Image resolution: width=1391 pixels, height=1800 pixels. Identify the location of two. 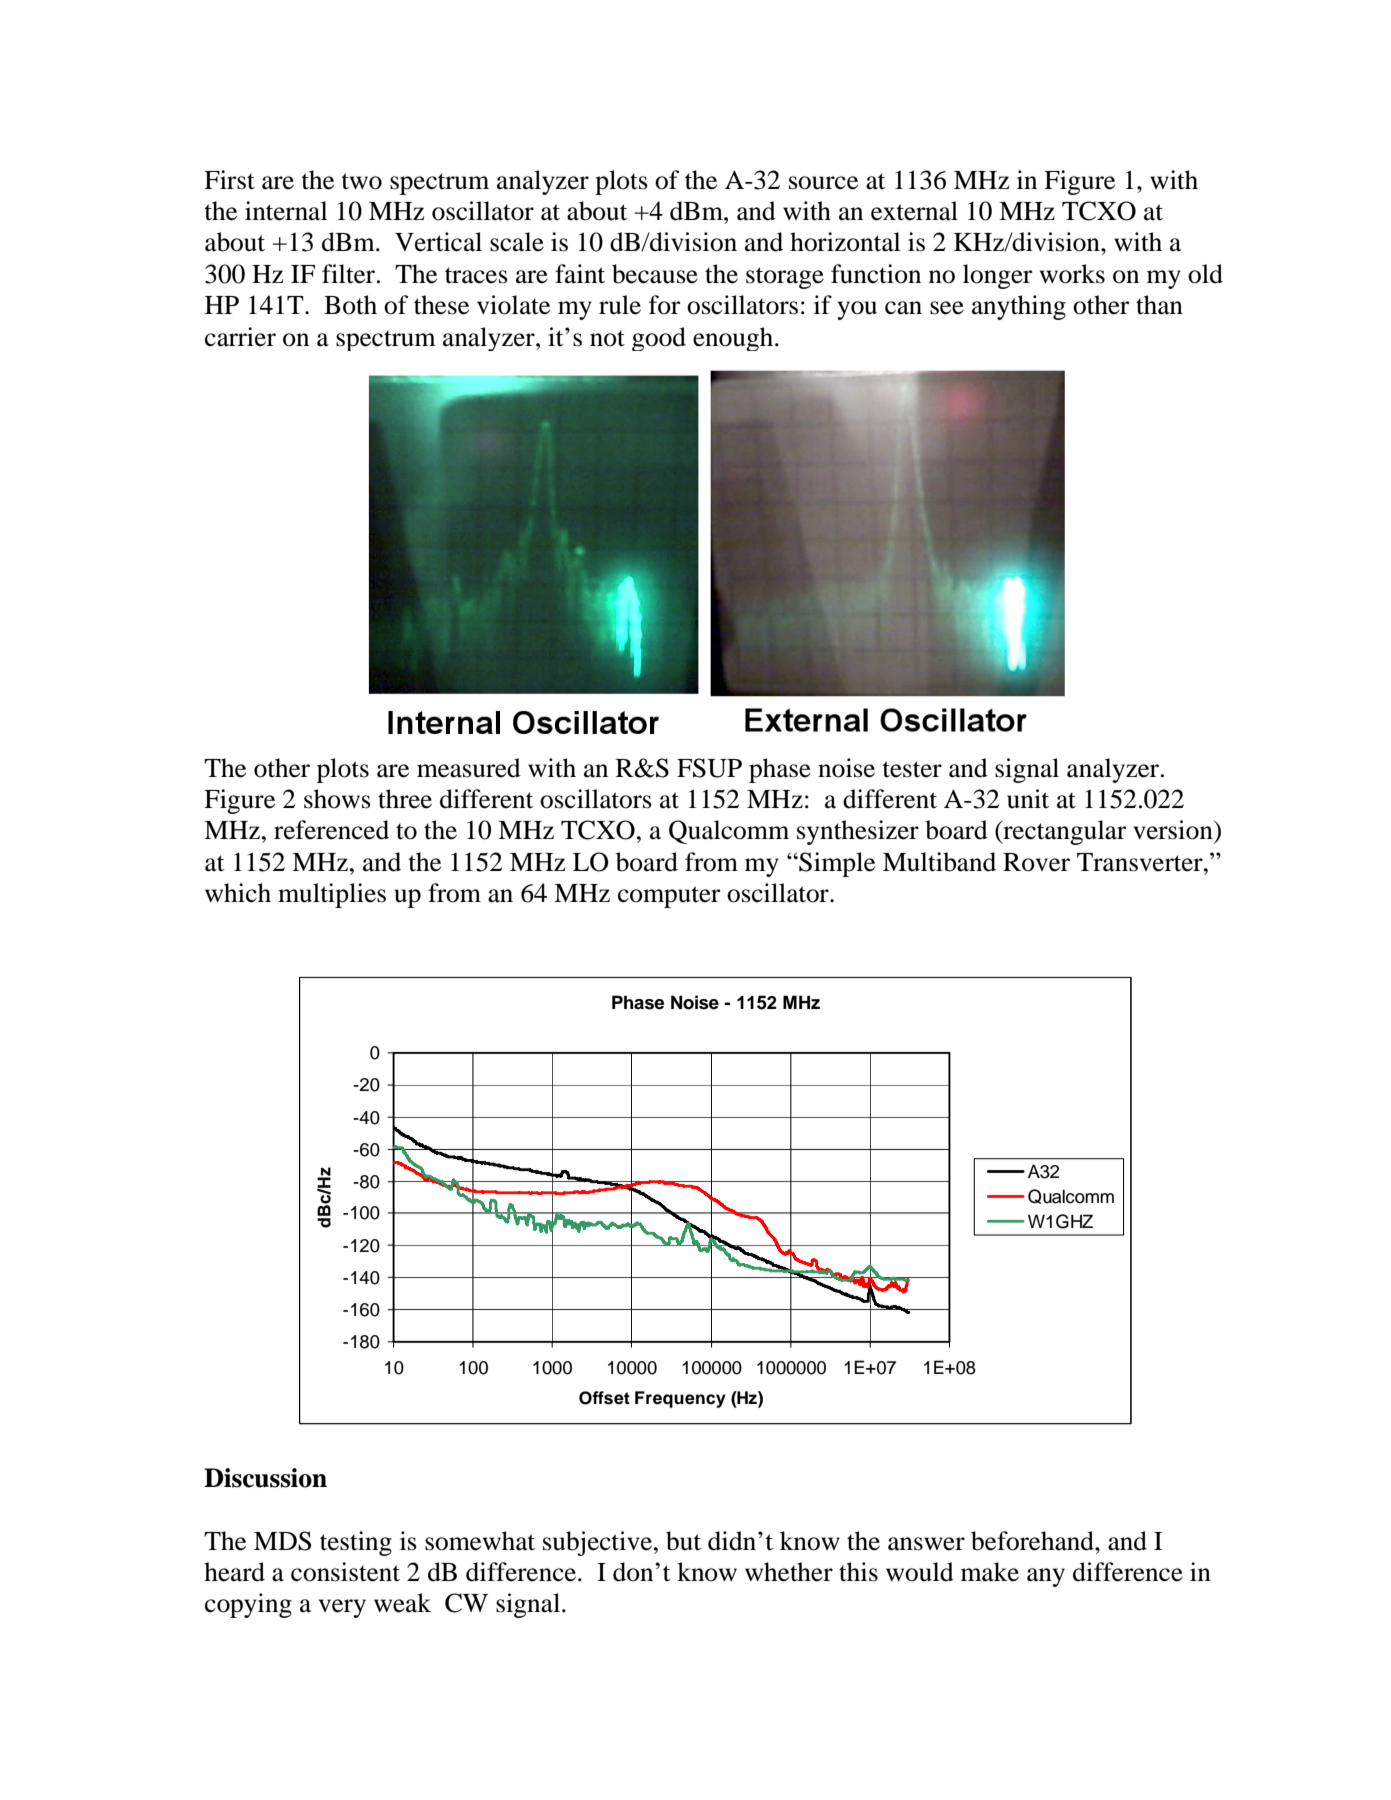
(361, 181).
